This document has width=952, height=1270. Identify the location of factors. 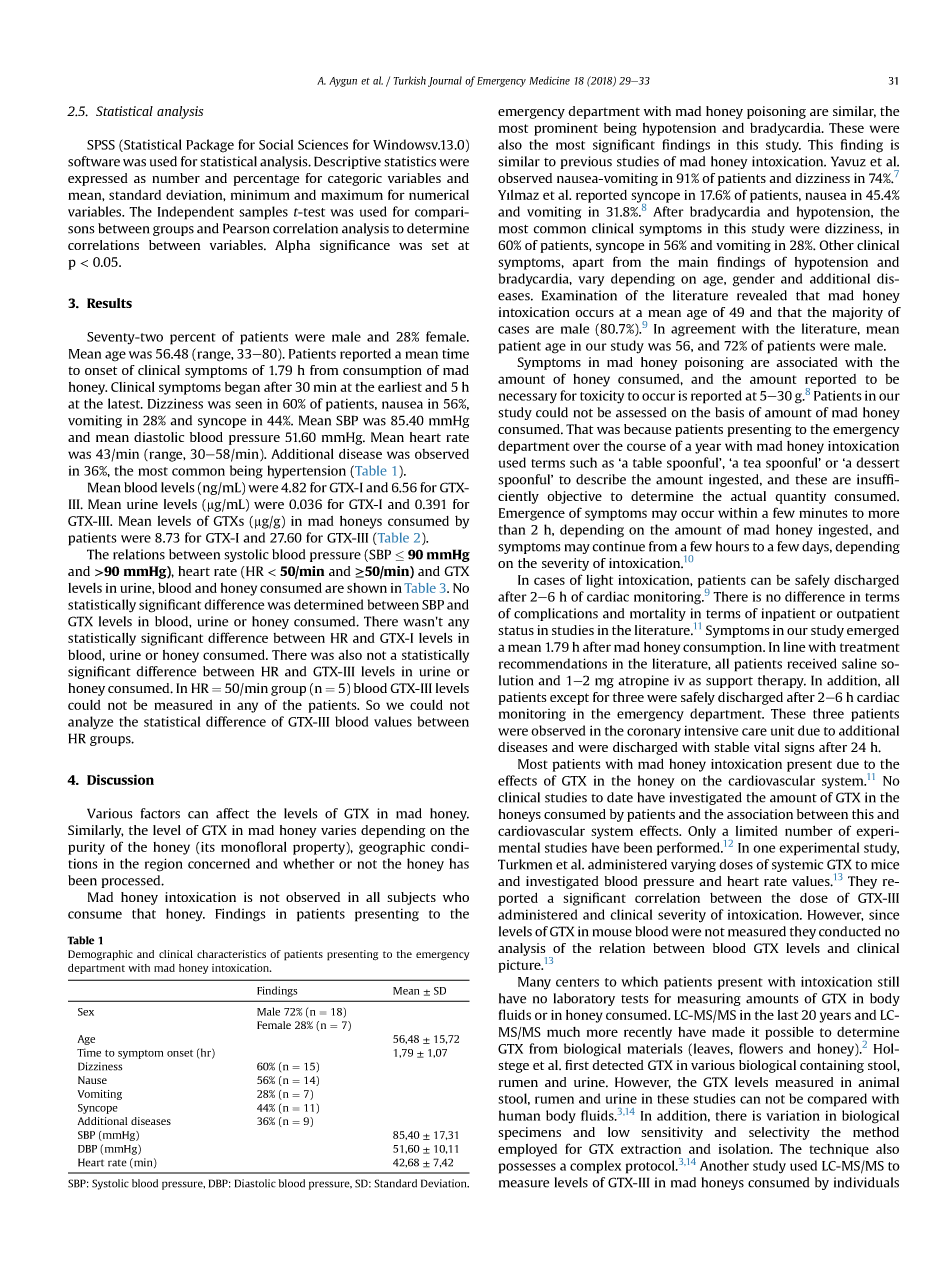
(160, 813).
